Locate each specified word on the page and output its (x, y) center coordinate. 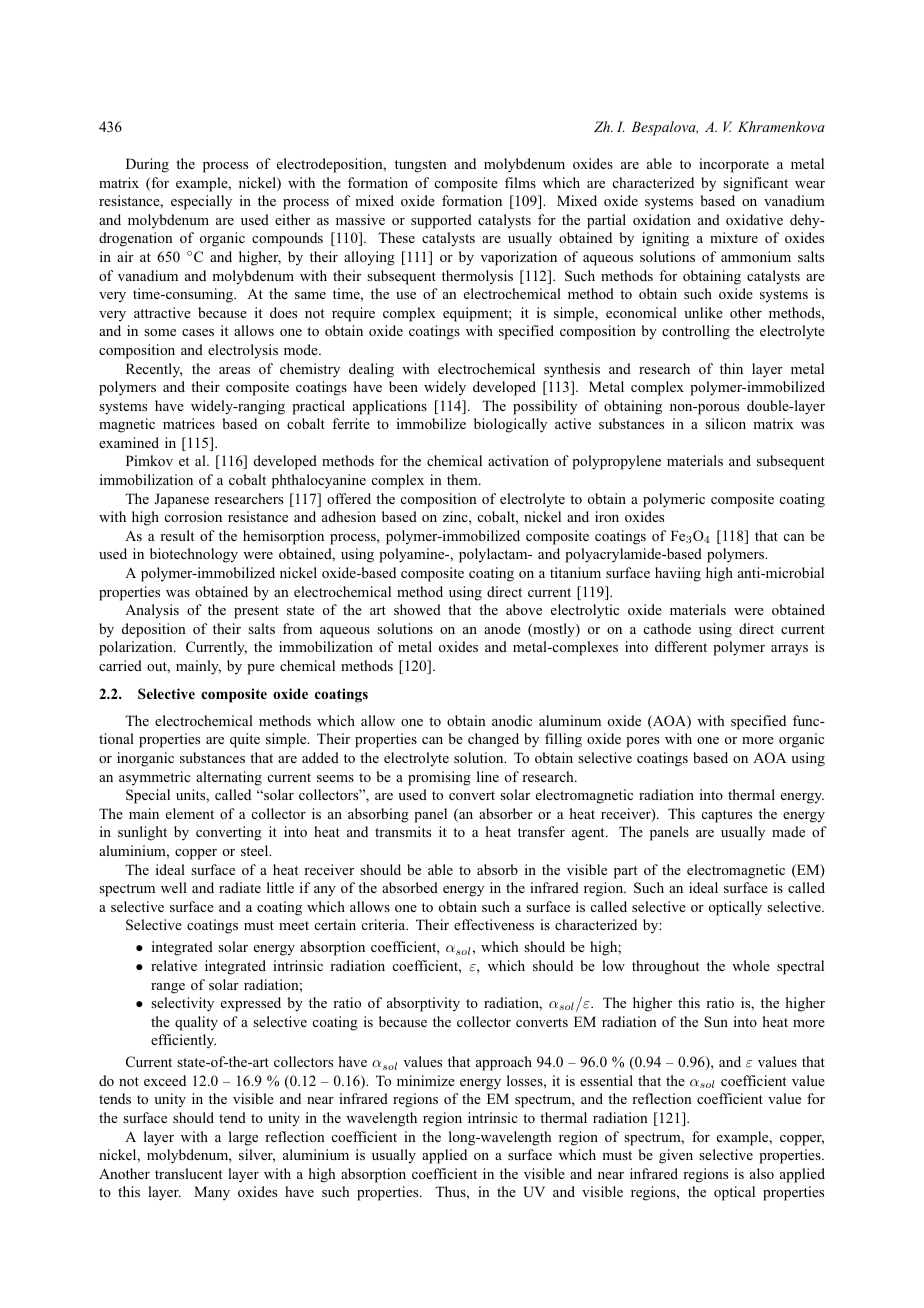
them (463, 479)
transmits (403, 831)
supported (441, 221)
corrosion (193, 516)
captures (727, 816)
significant (755, 184)
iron (607, 516)
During (147, 165)
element (190, 813)
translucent (188, 1173)
